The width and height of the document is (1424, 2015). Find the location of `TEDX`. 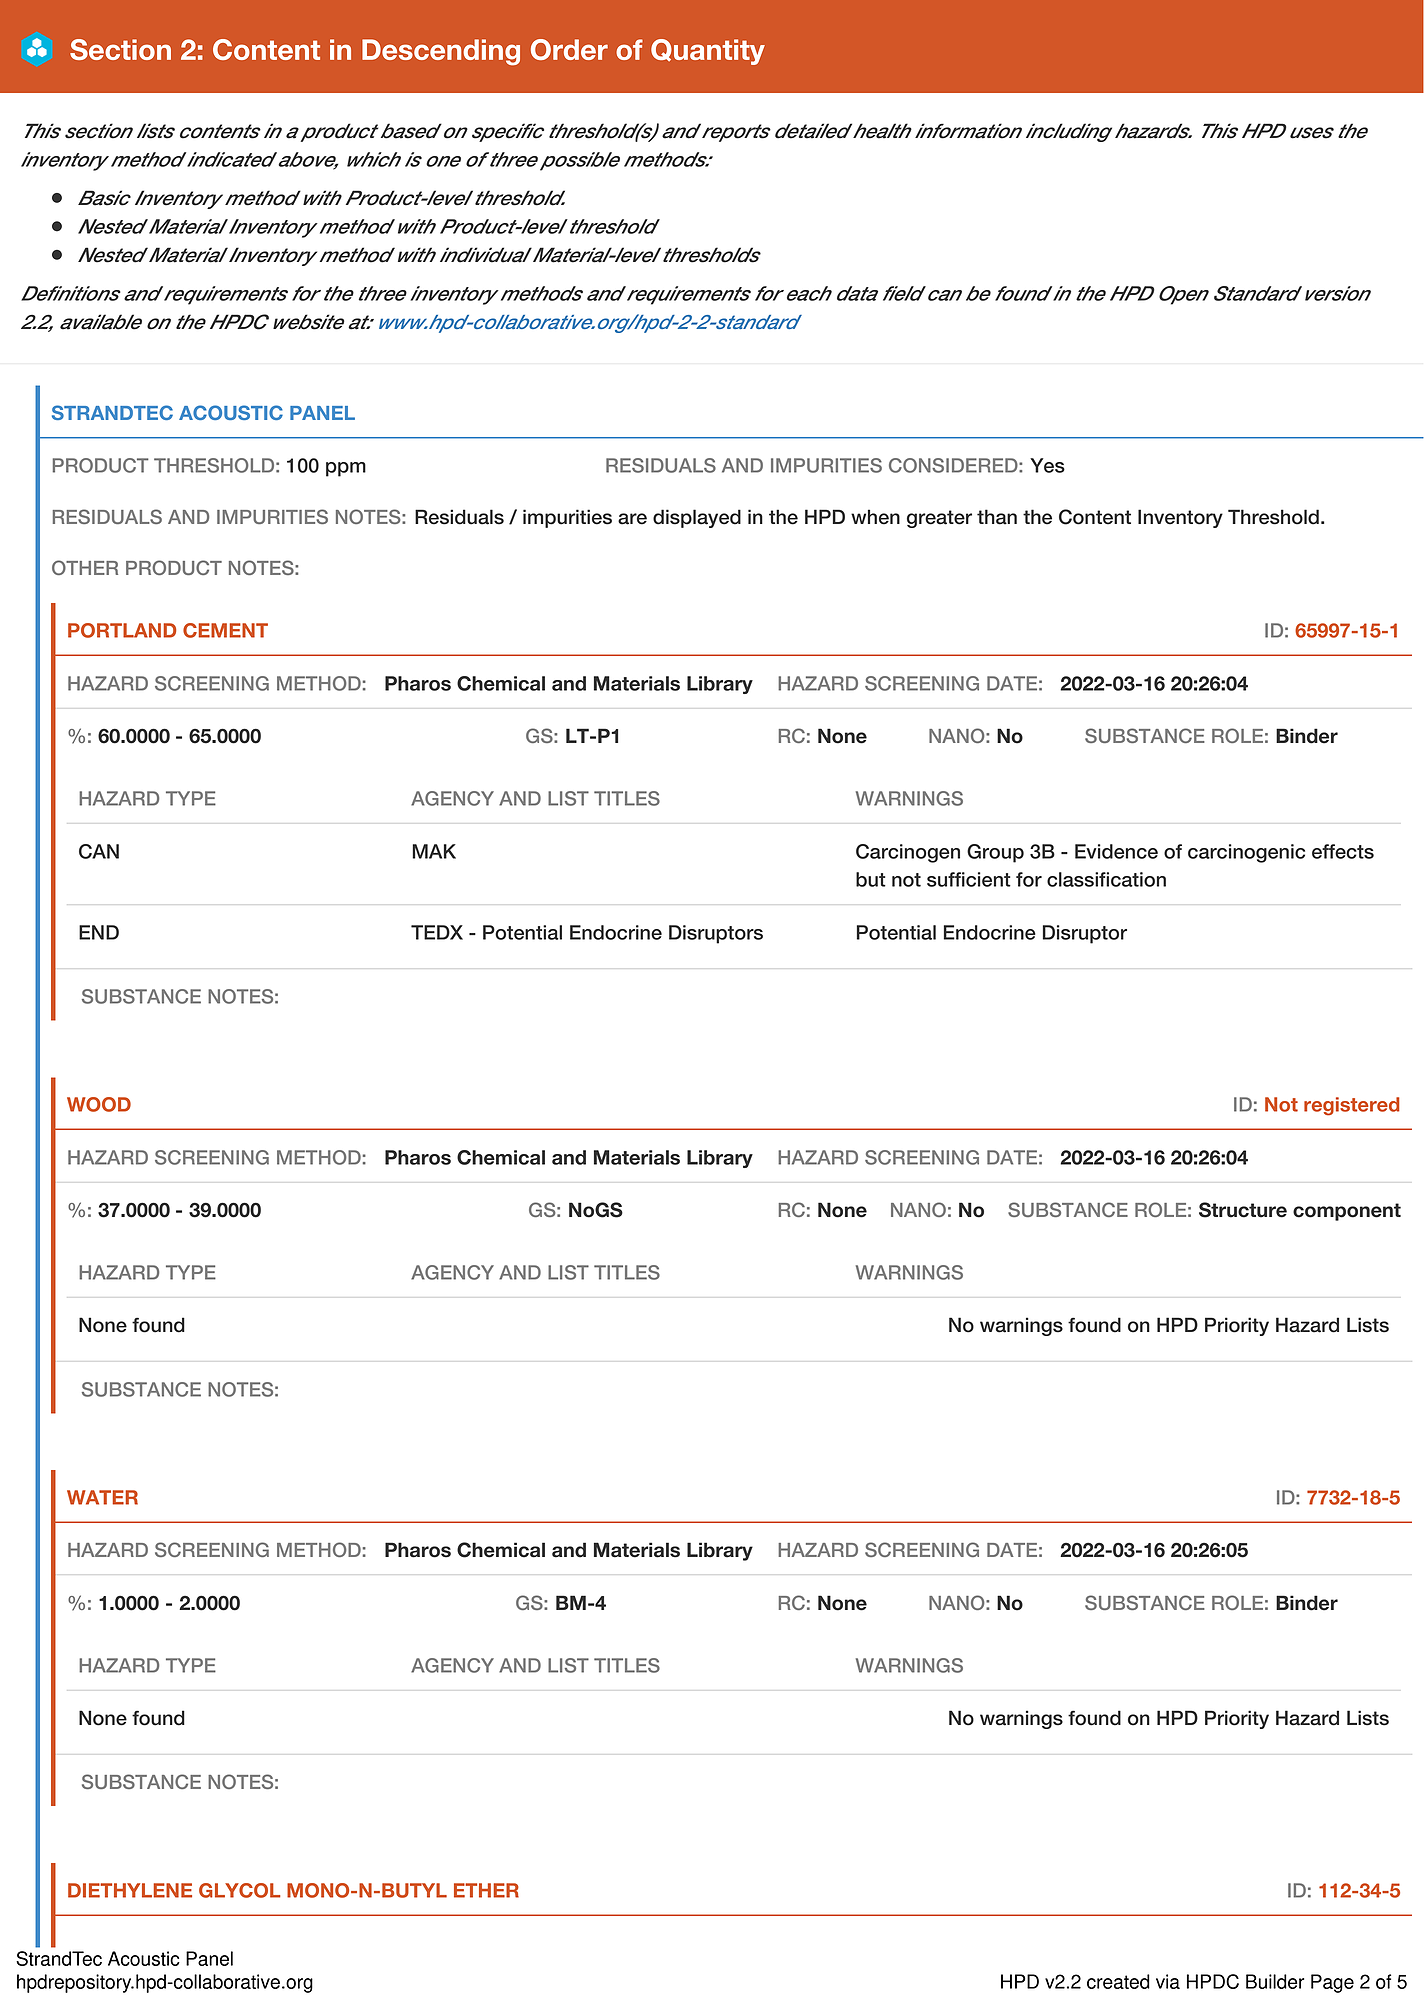

TEDX is located at coordinates (437, 932).
